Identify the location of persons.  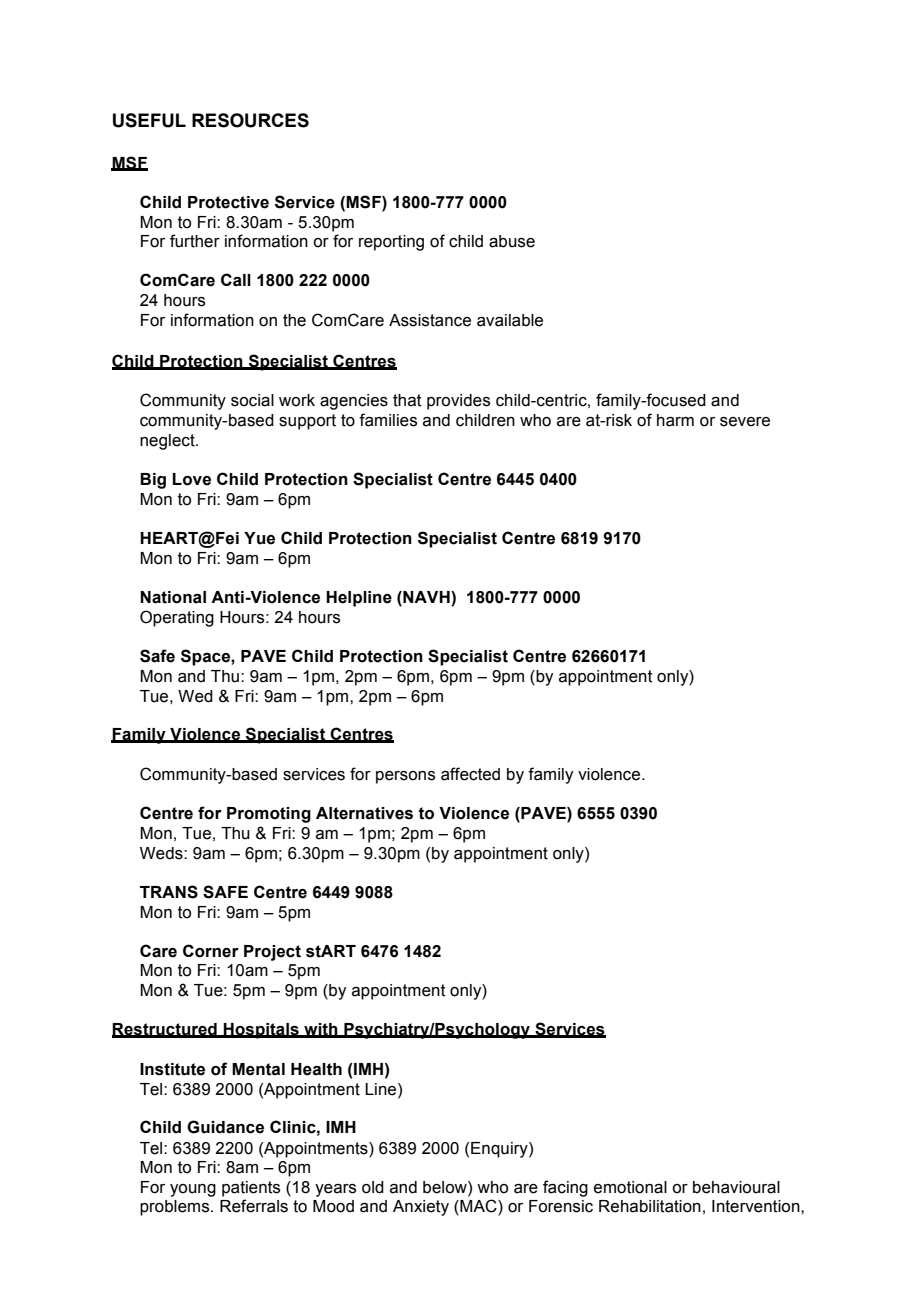
(405, 777).
